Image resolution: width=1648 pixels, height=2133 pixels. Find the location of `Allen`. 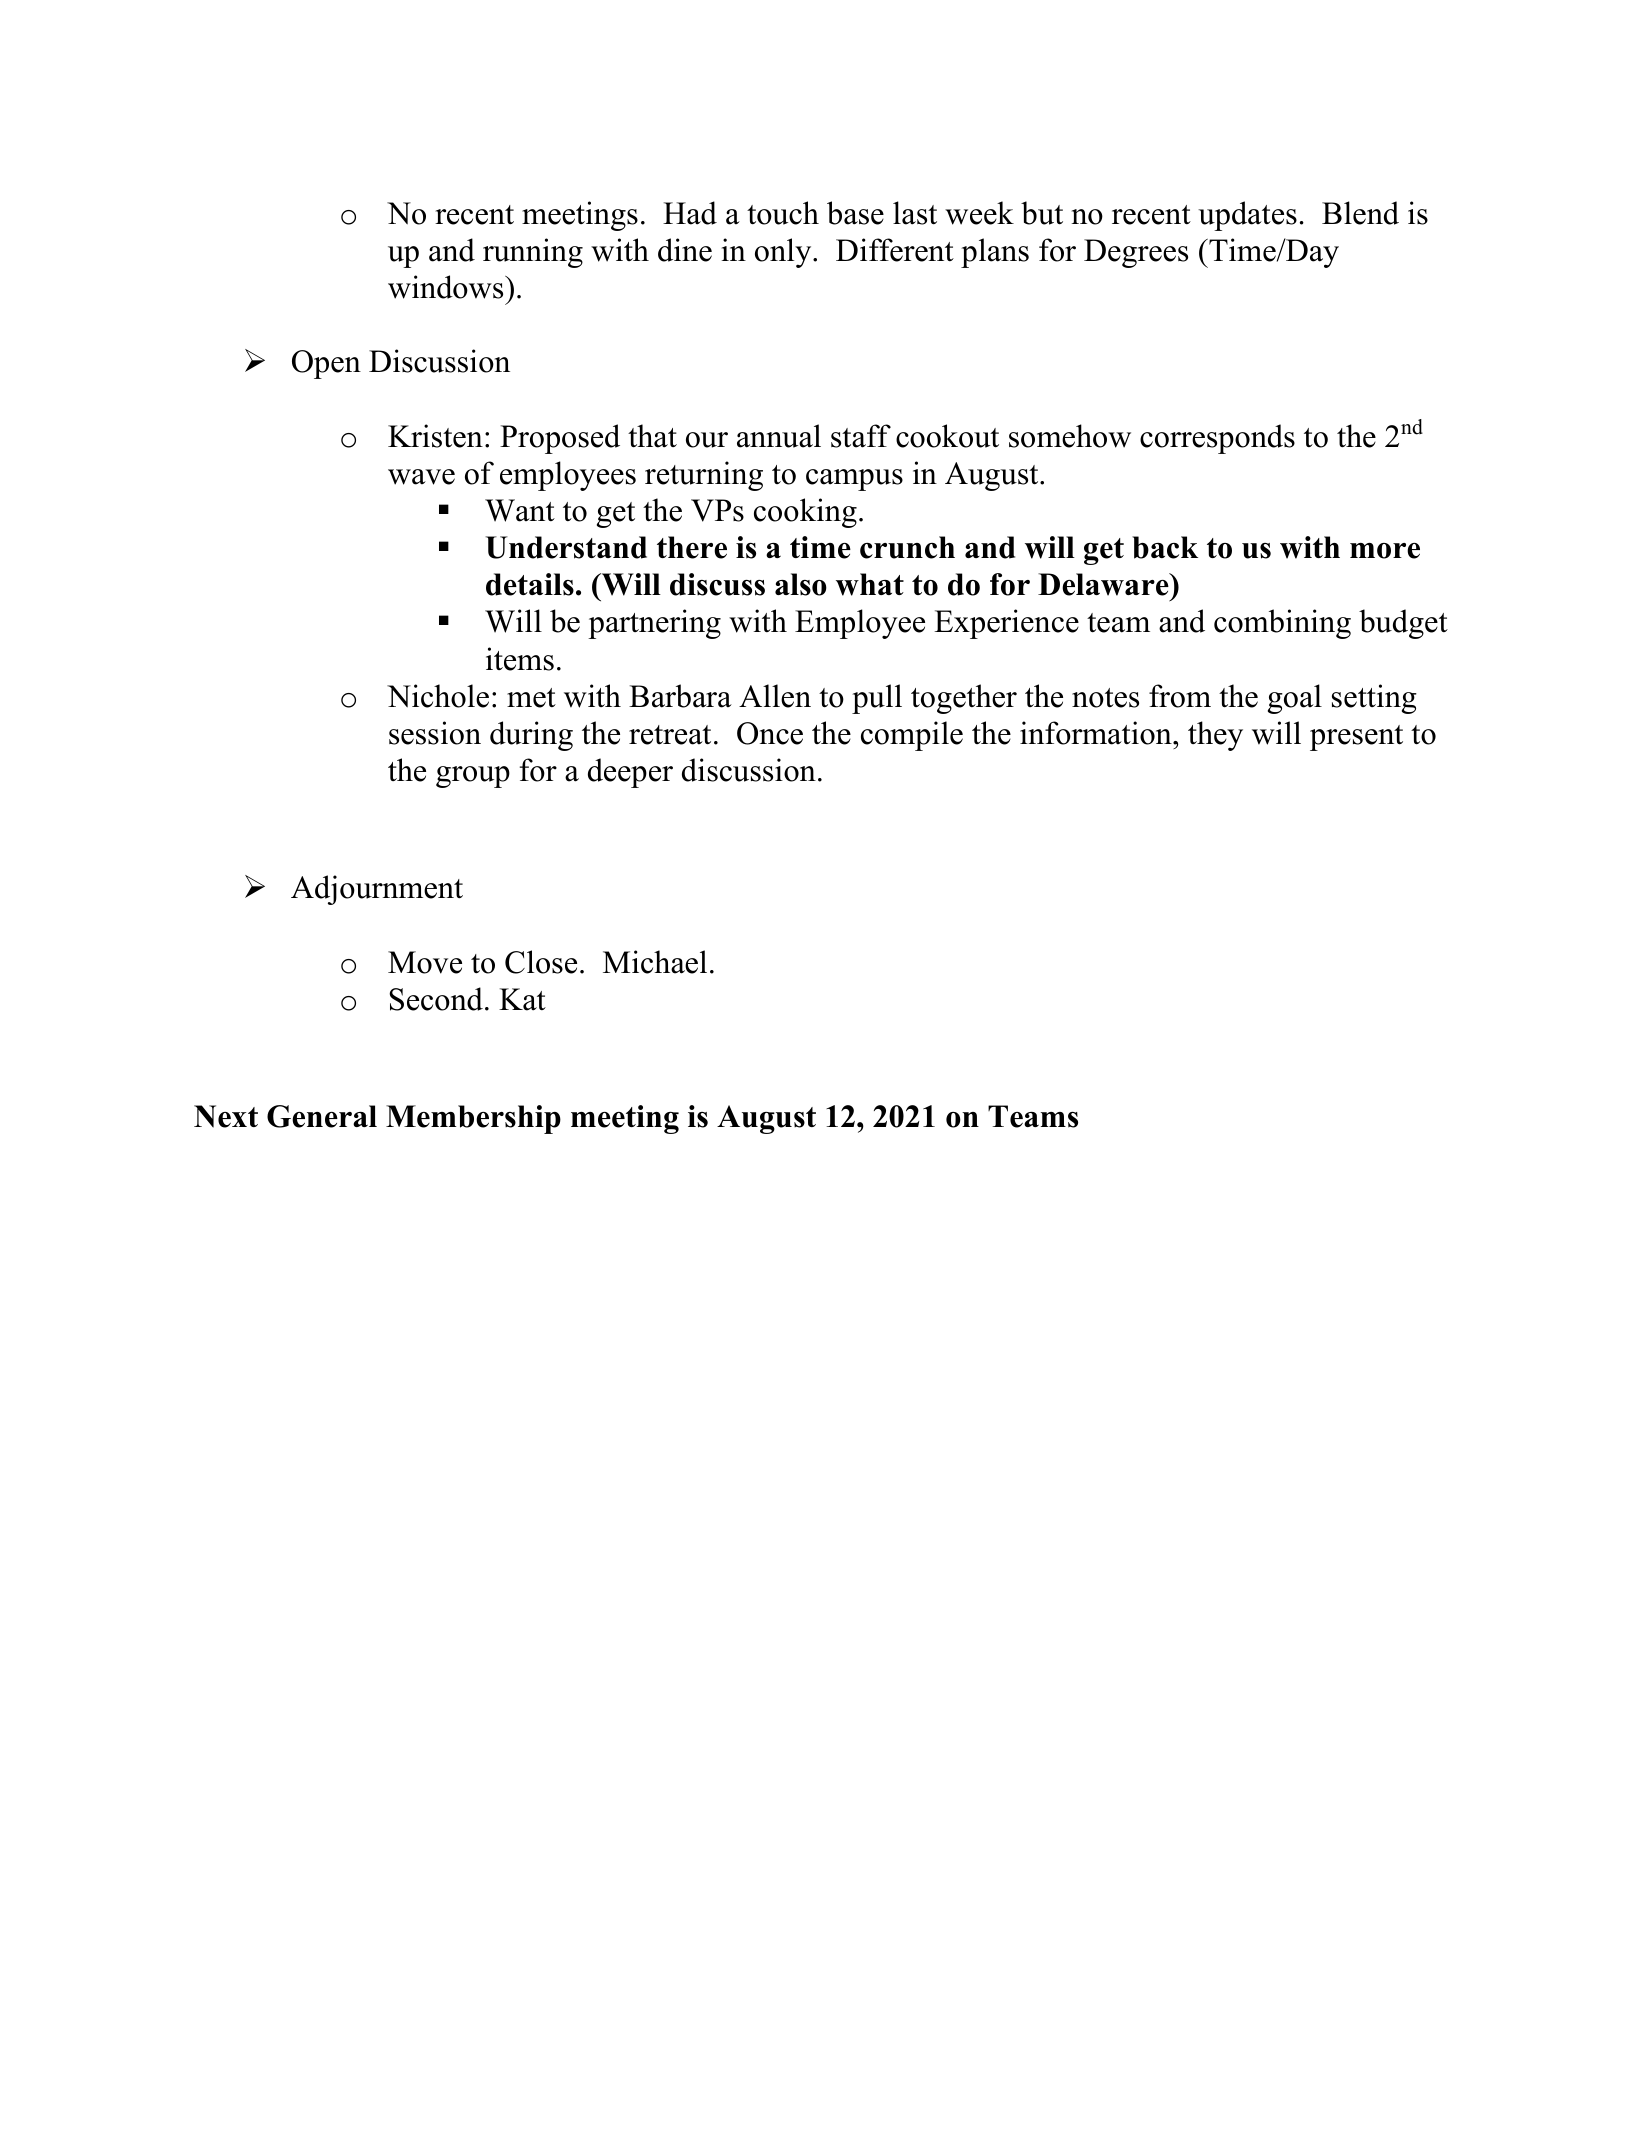

Allen is located at coordinates (775, 696).
